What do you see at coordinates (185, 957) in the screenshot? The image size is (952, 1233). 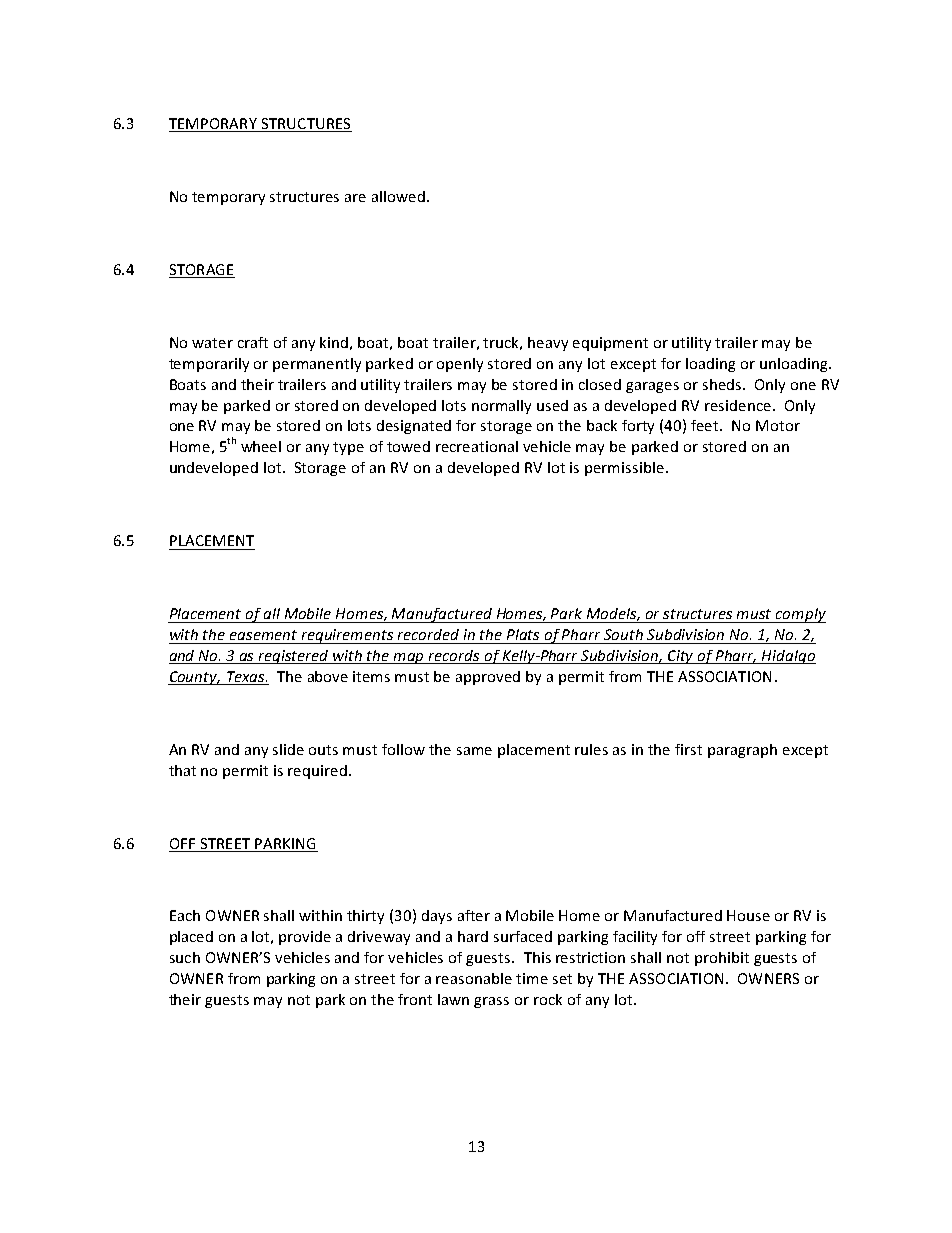 I see `such` at bounding box center [185, 957].
